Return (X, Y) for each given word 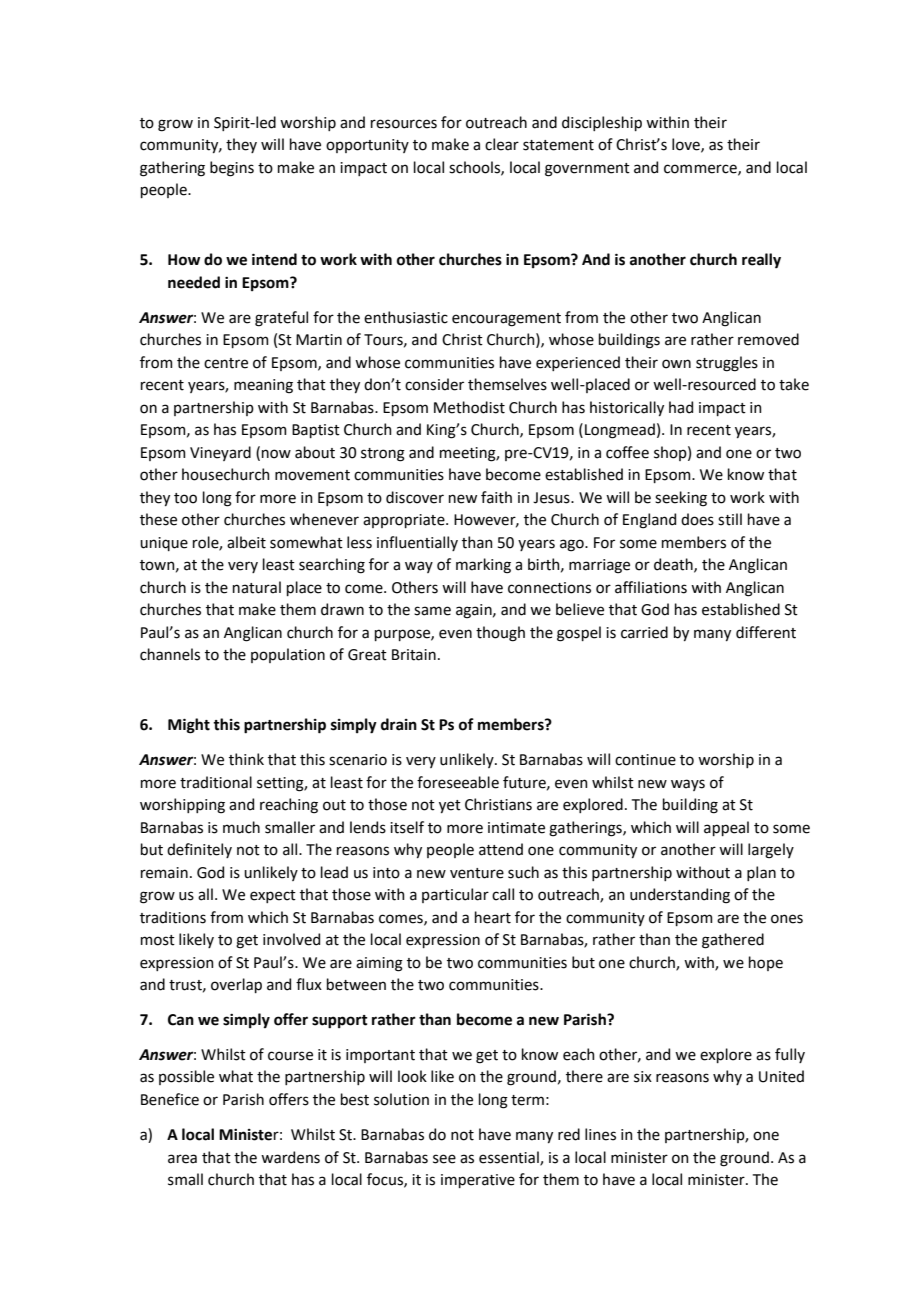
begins (232, 169)
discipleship (602, 123)
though (500, 634)
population (288, 655)
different (766, 632)
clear (502, 144)
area (182, 1159)
